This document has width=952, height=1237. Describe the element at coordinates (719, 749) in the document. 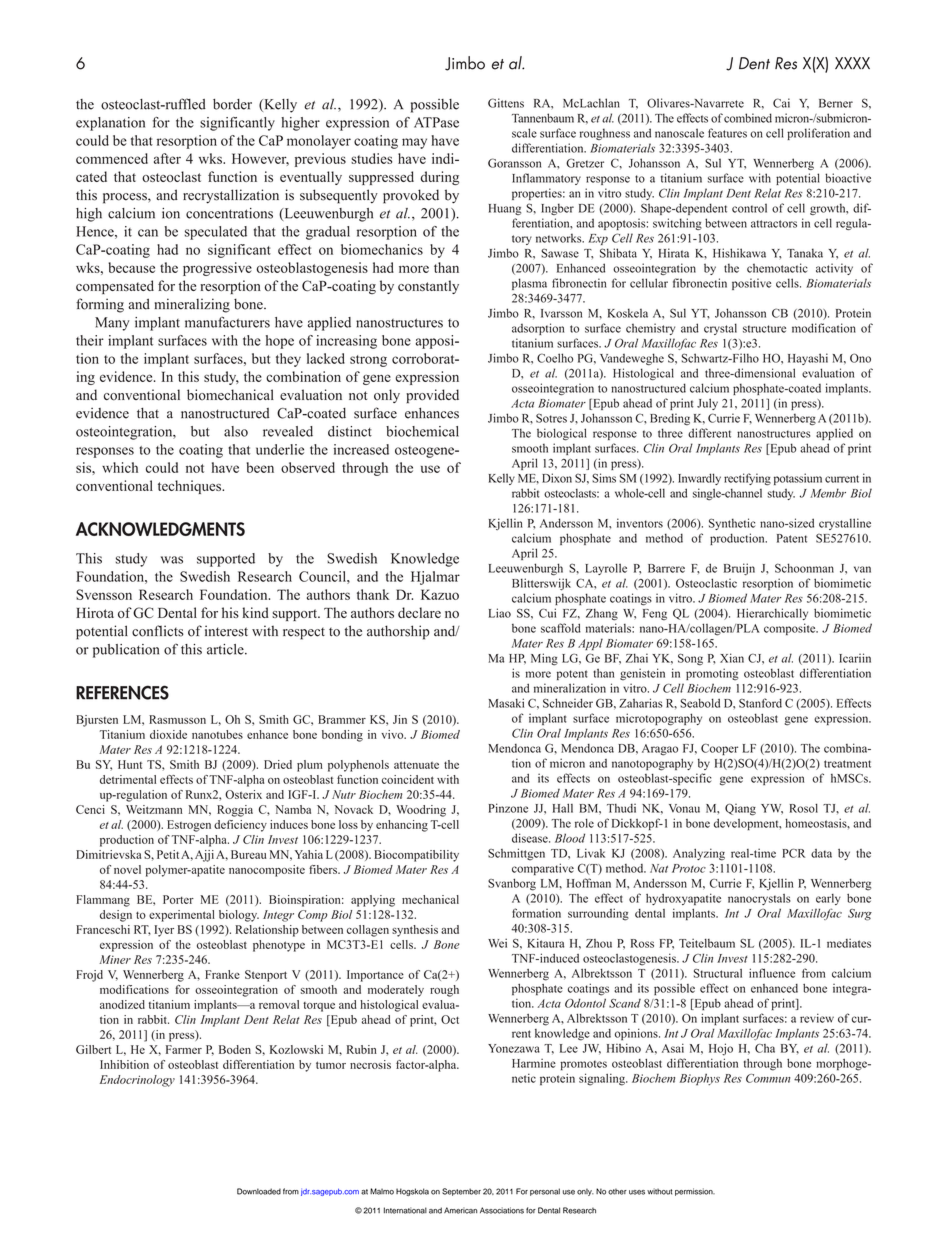

I see `Cooper` at that location.
